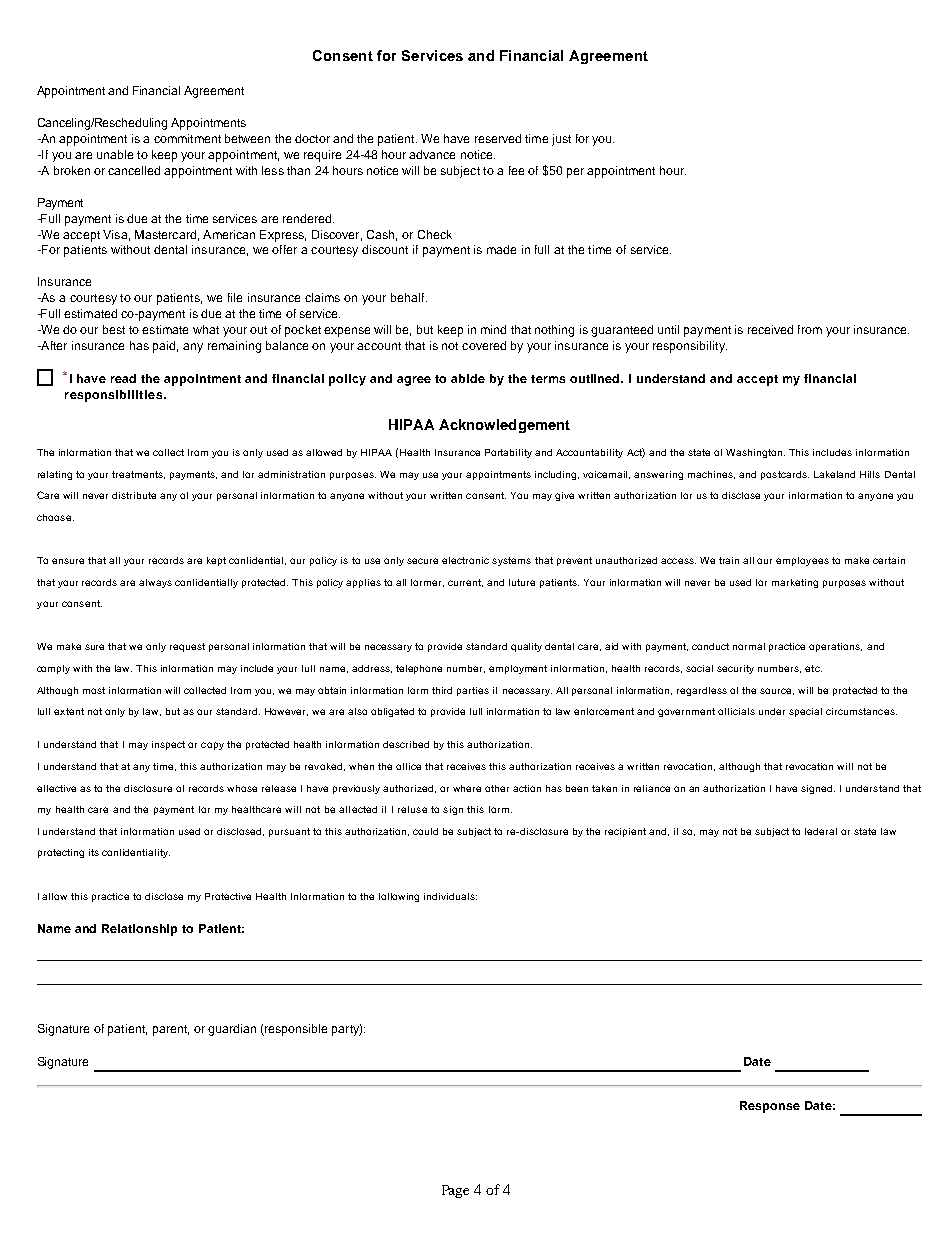 The image size is (952, 1233). I want to click on federal, so click(821, 831).
